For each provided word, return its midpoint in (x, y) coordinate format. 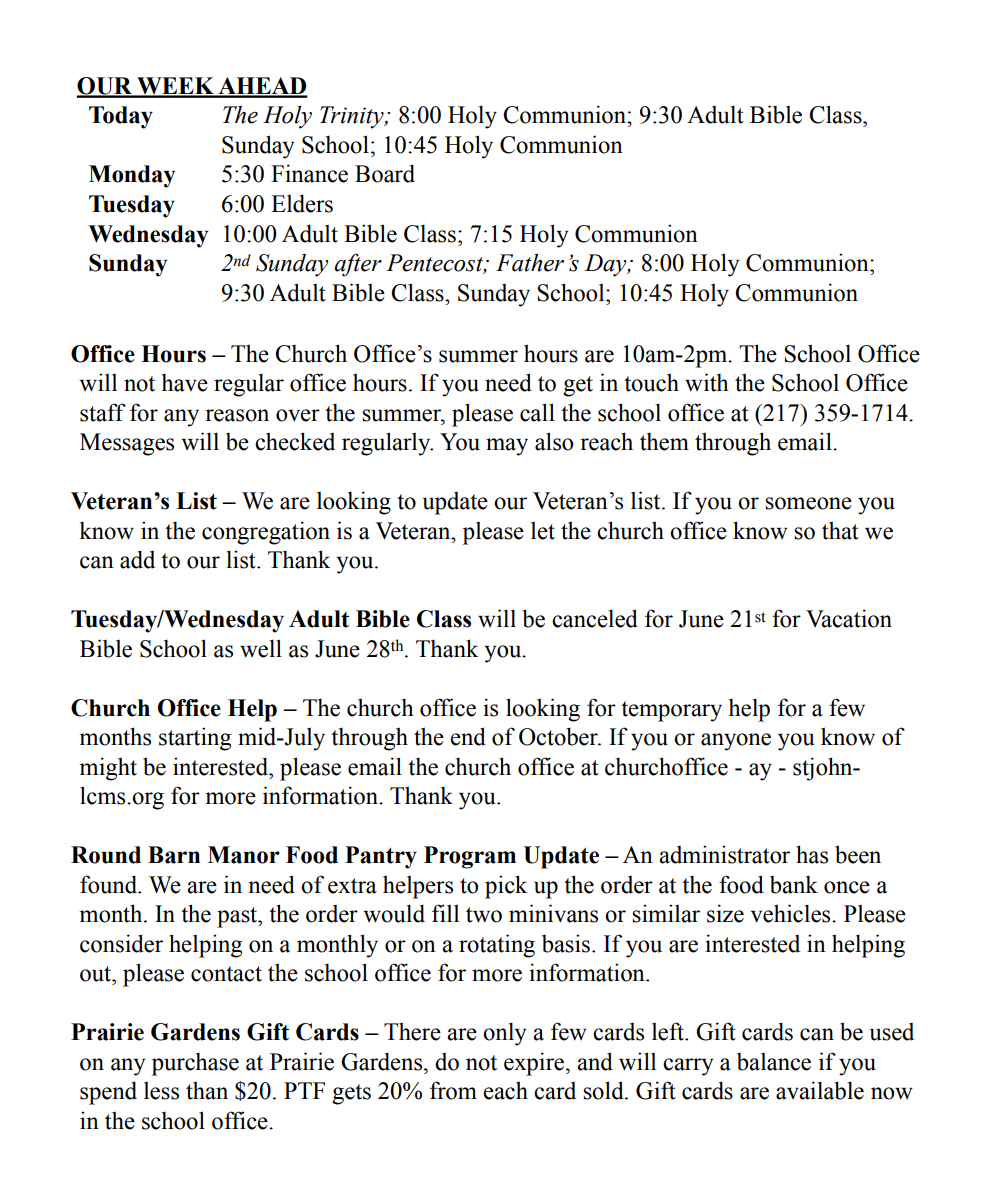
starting (195, 739)
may (507, 447)
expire (535, 1064)
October (559, 736)
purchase (195, 1064)
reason (237, 415)
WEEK (175, 87)
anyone (736, 742)
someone (808, 503)
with (707, 382)
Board (385, 173)
